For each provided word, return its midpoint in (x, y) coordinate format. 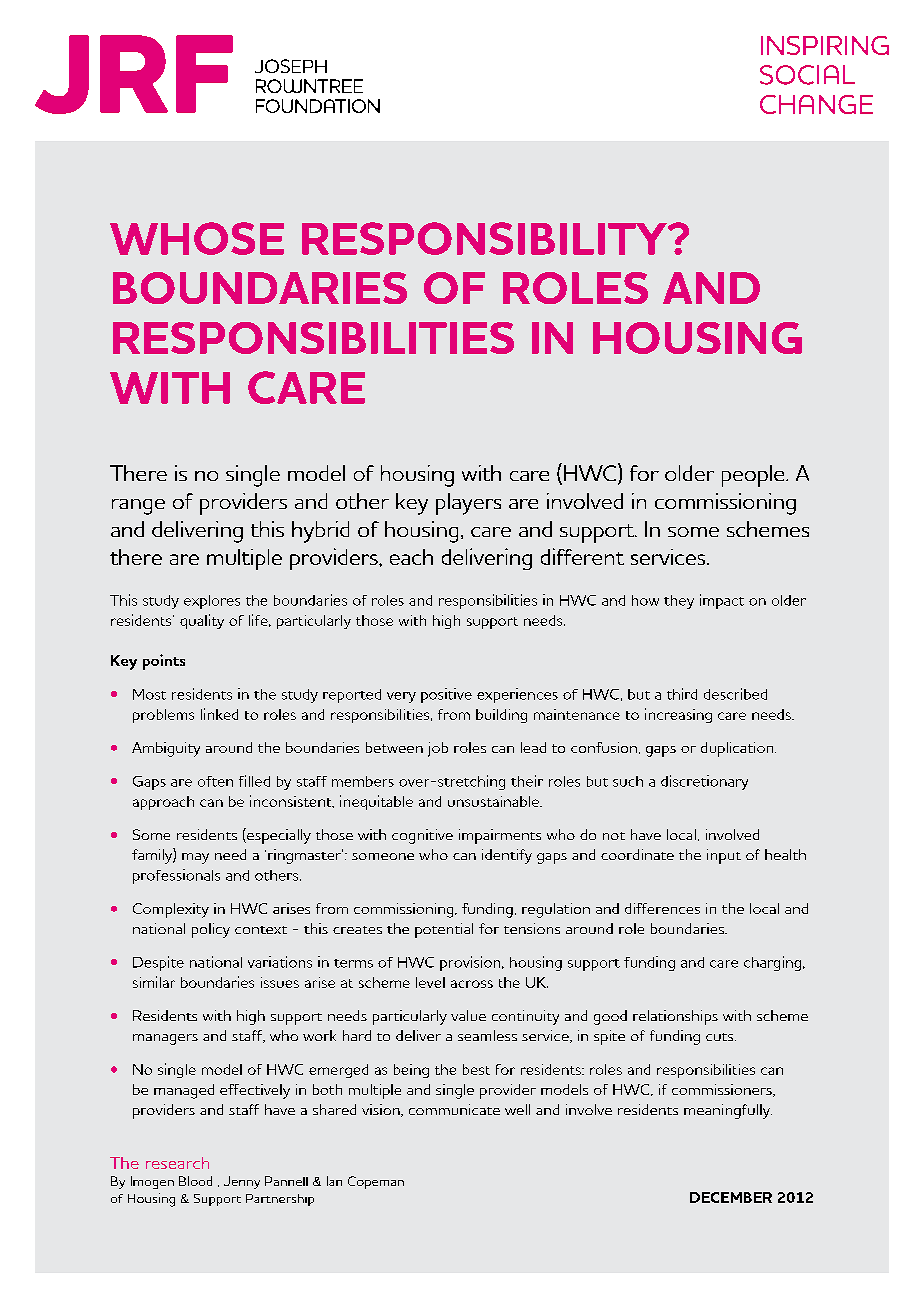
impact (722, 601)
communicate (454, 1109)
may (195, 858)
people (754, 476)
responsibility (485, 238)
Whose (197, 238)
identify (507, 856)
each (411, 557)
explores (212, 602)
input (724, 856)
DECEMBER (731, 1197)
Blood (195, 1181)
